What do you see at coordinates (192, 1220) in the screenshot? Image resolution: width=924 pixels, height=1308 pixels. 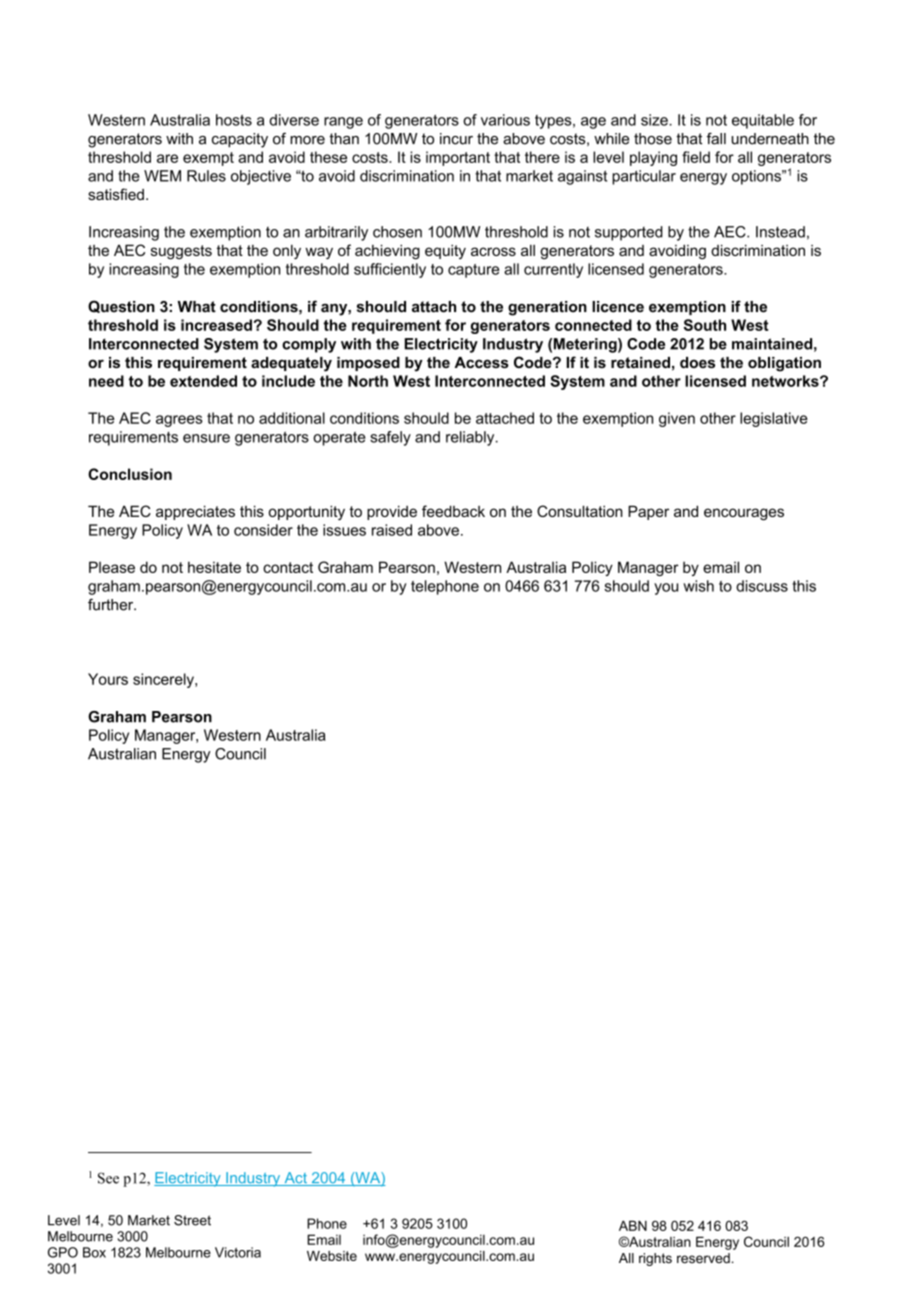 I see `Street` at bounding box center [192, 1220].
